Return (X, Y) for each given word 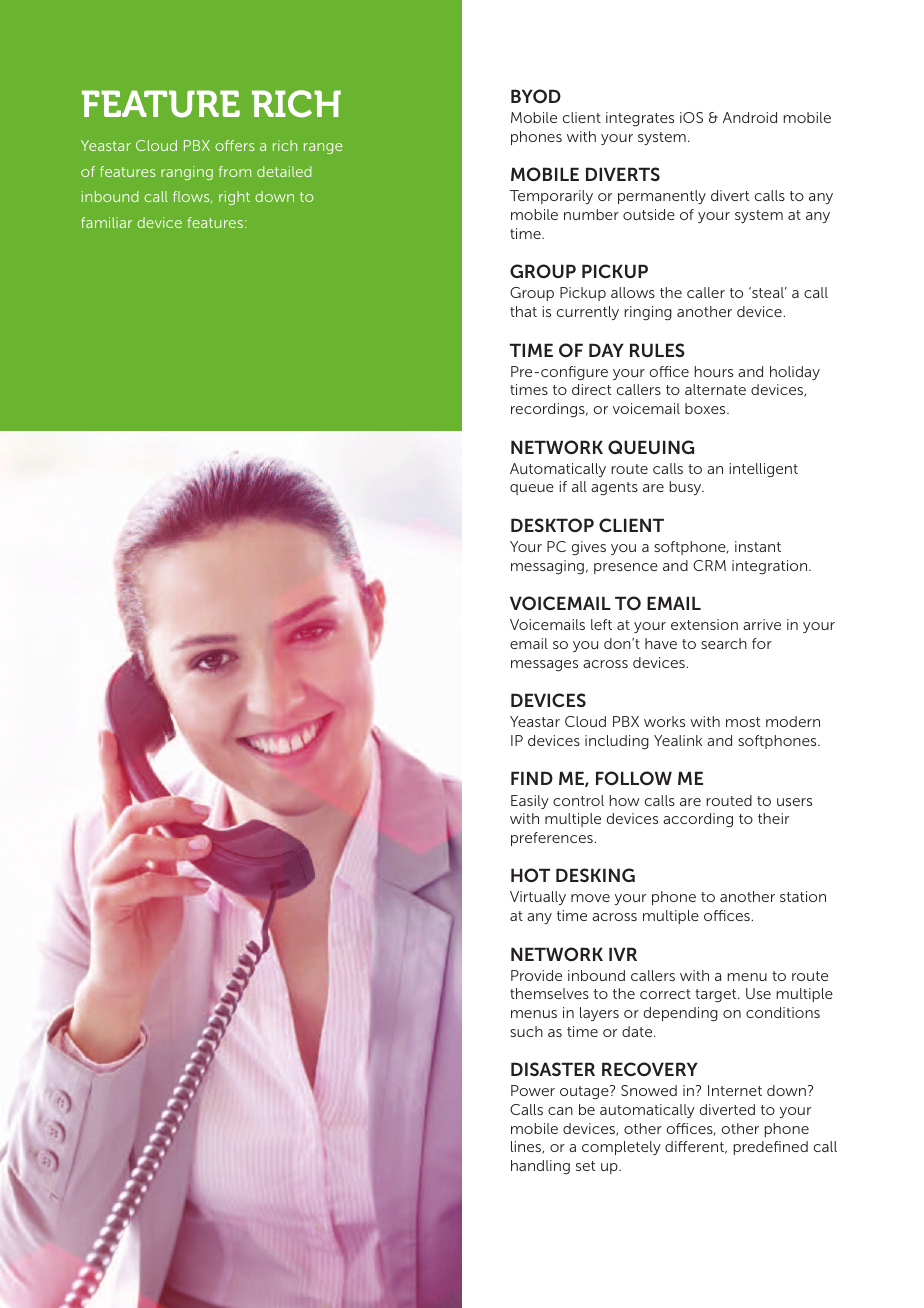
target (717, 996)
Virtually (538, 898)
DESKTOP (552, 525)
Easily (530, 802)
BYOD (536, 96)
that (523, 311)
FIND (532, 778)
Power (533, 1090)
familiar (106, 222)
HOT (530, 875)
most (743, 722)
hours (713, 371)
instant (758, 546)
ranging (187, 173)
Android (750, 117)
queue (532, 489)
